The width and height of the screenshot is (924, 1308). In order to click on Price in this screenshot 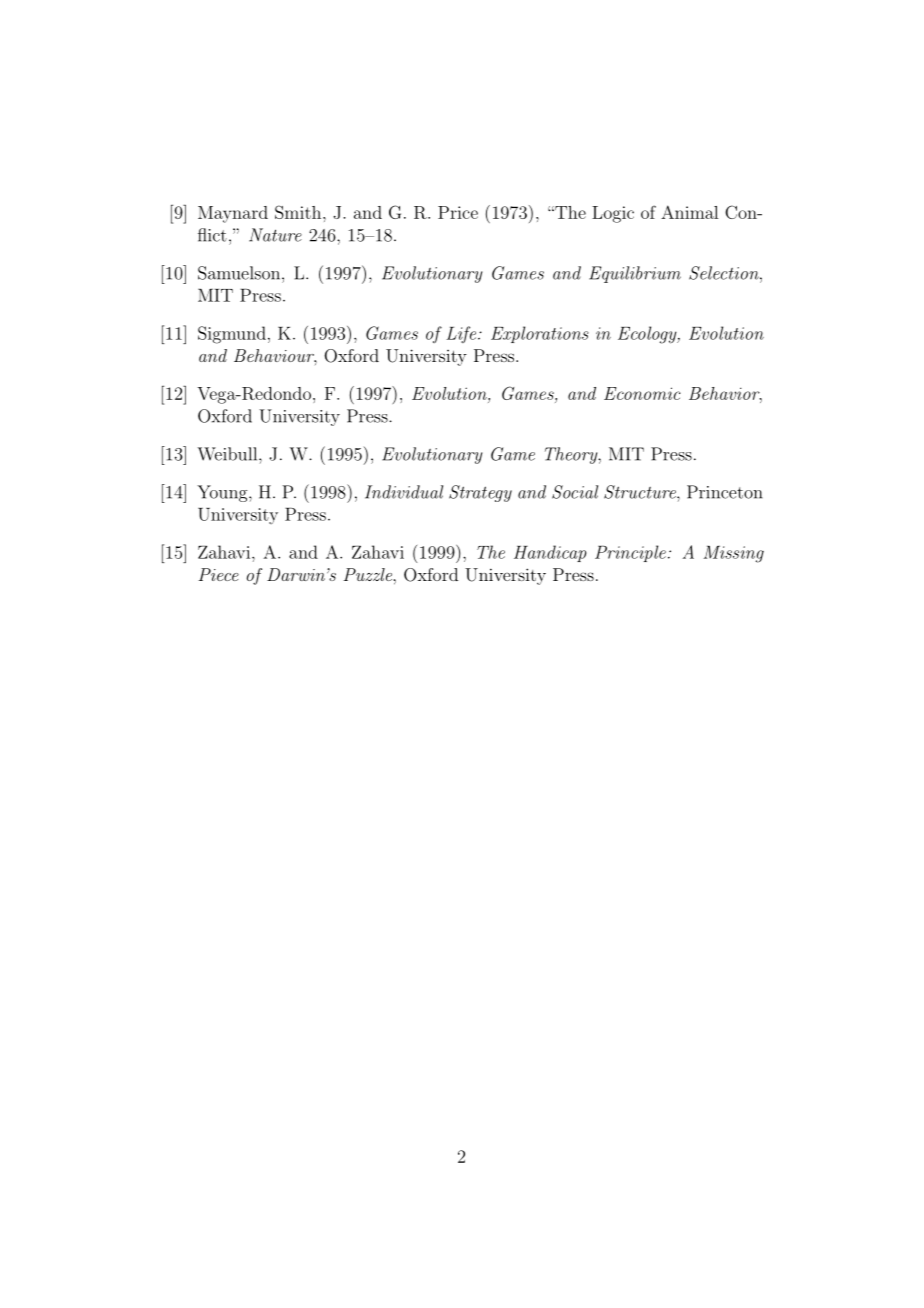, I will do `click(458, 212)`.
